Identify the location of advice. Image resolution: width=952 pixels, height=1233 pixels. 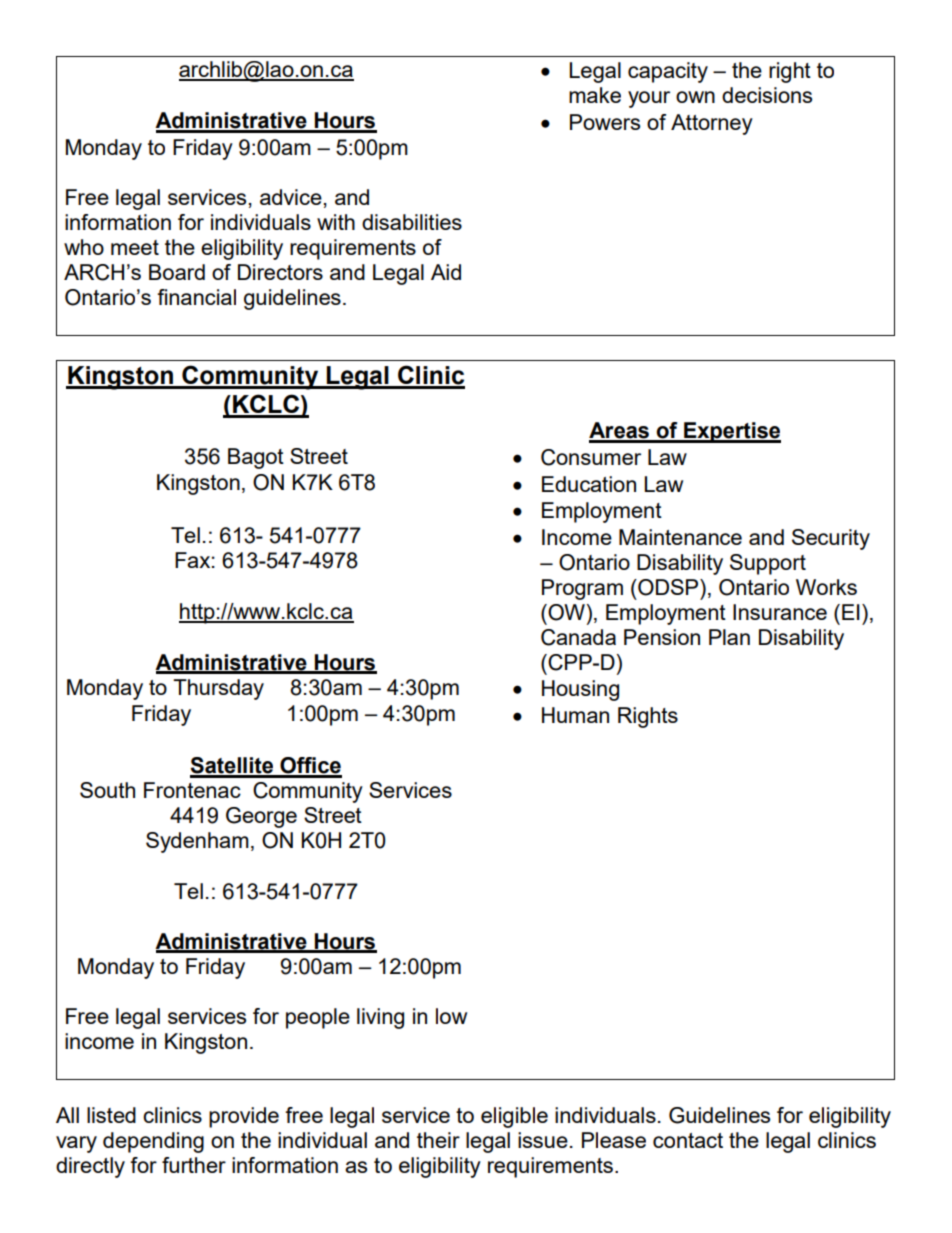
(291, 197).
